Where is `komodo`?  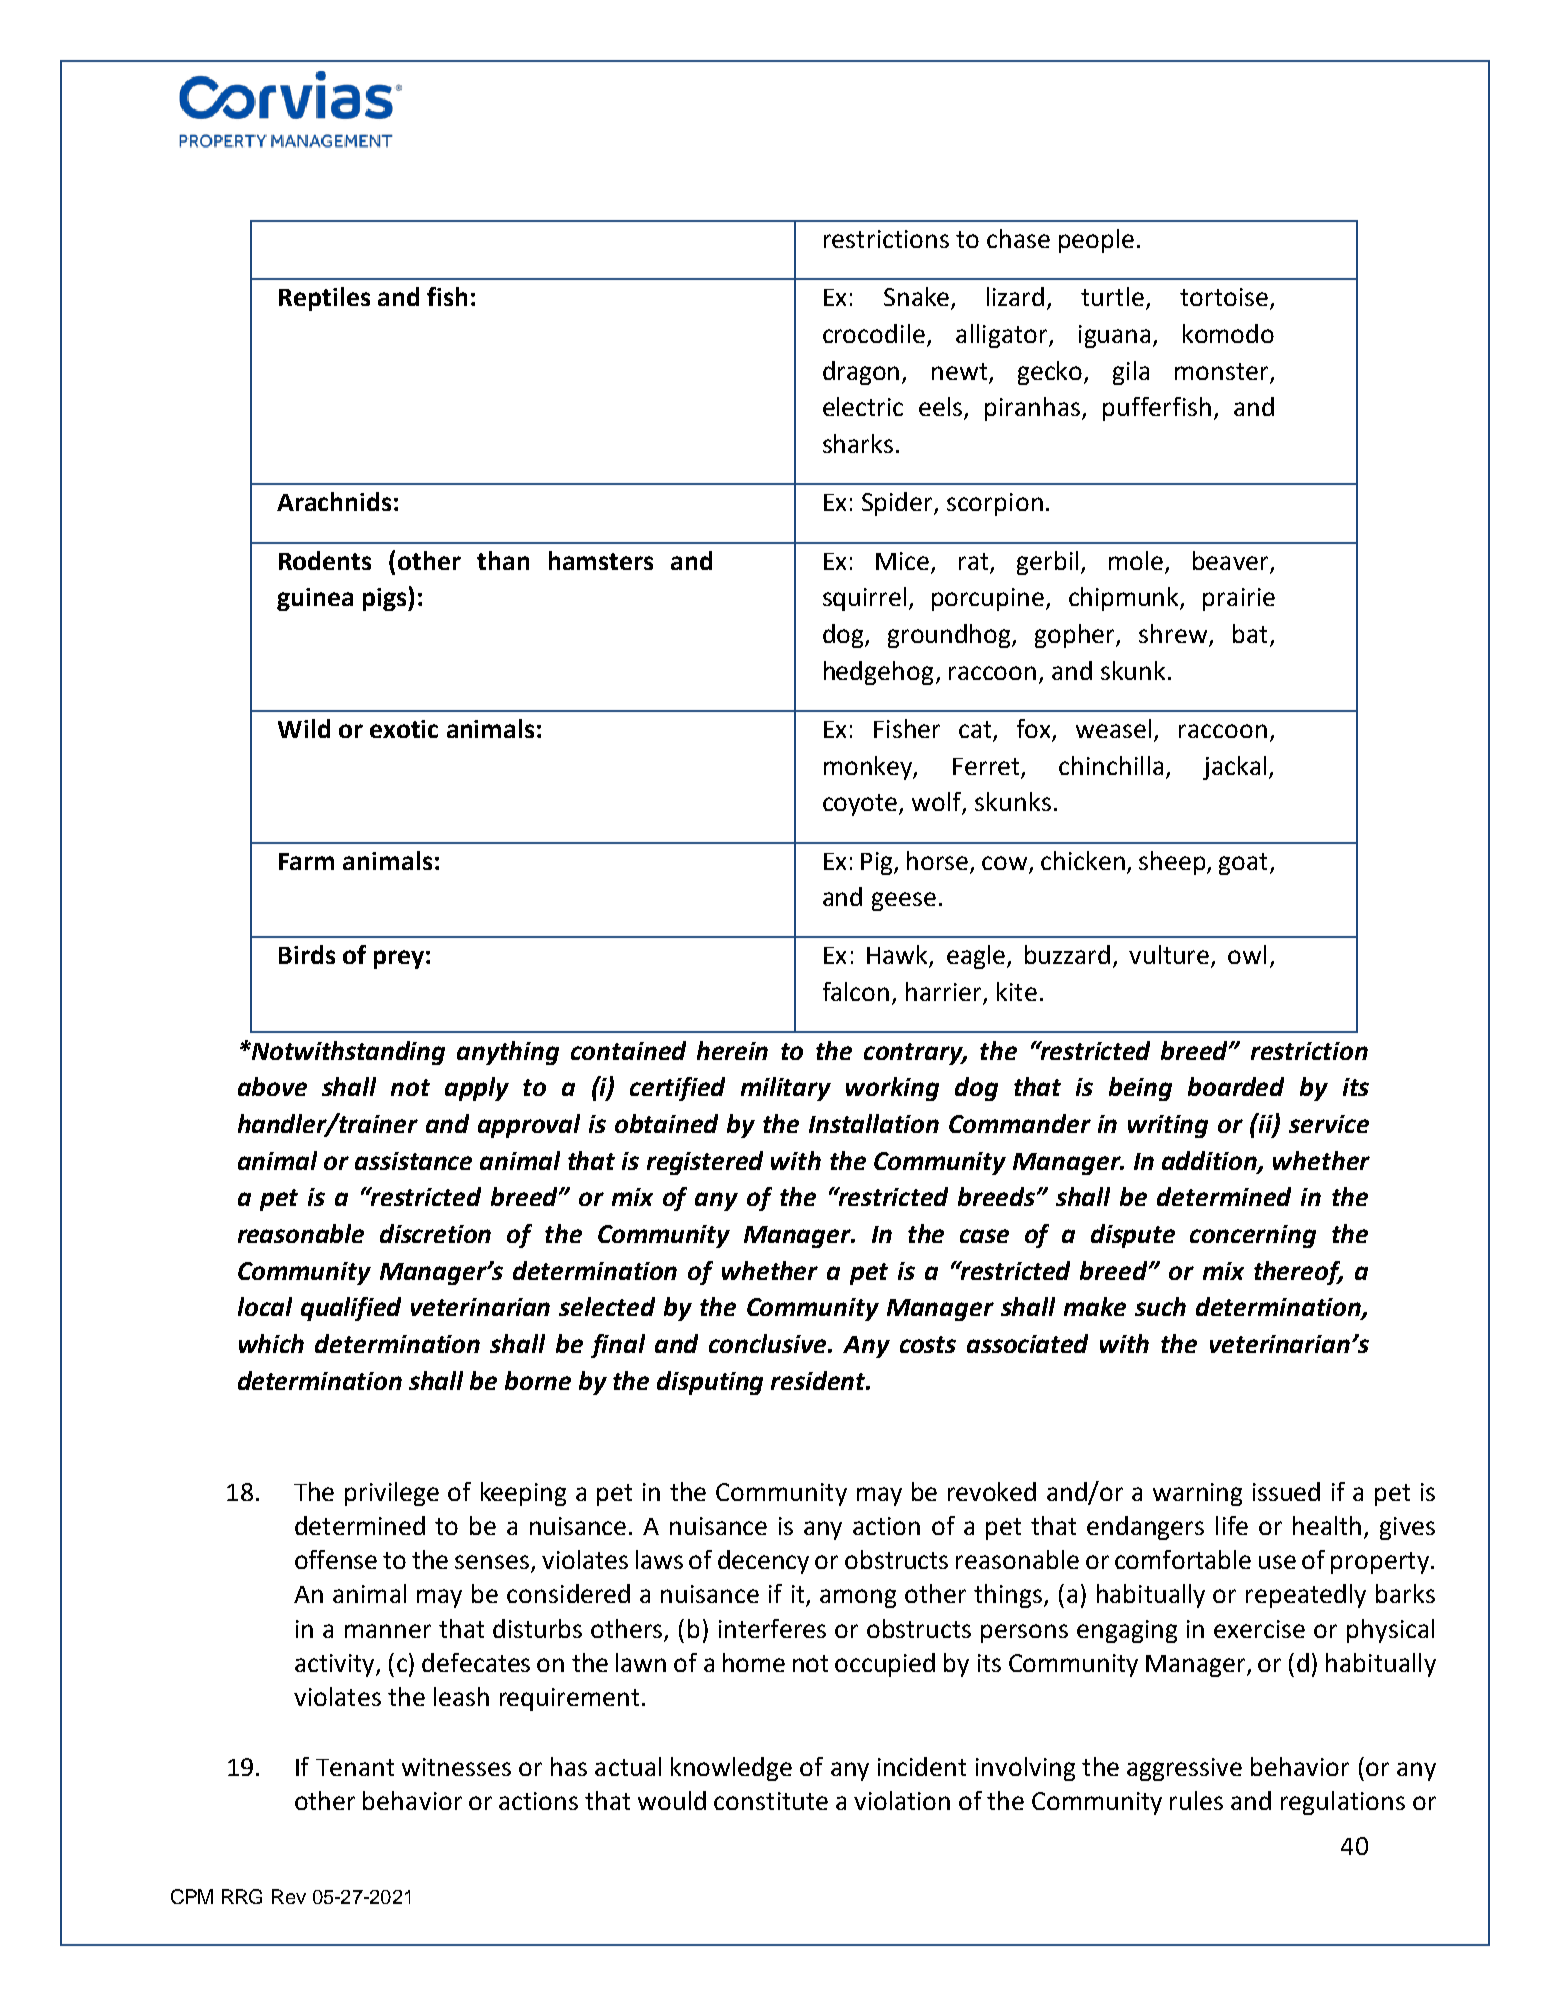 komodo is located at coordinates (1228, 333).
